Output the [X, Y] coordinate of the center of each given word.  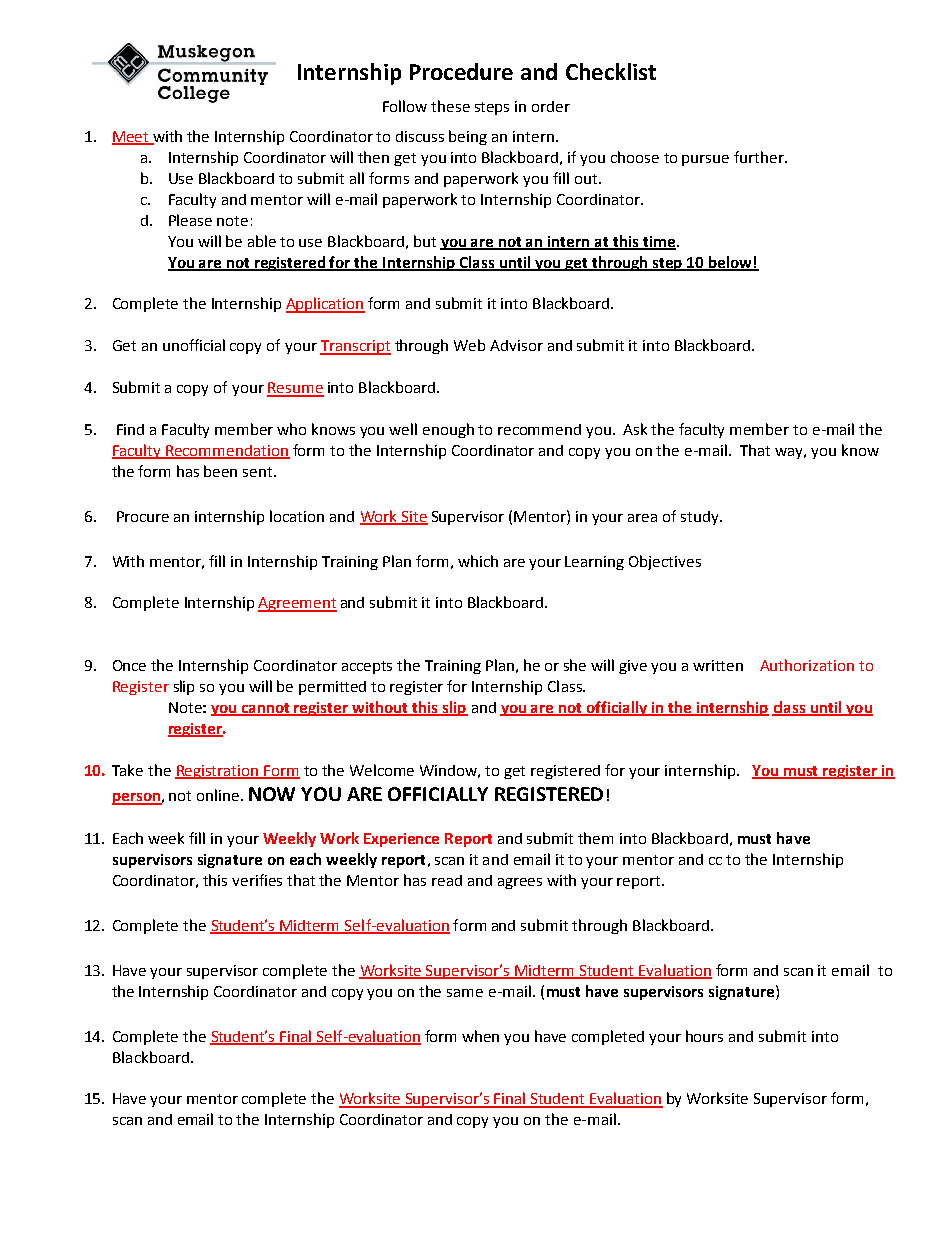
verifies [257, 880]
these [450, 106]
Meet [131, 138]
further [760, 157]
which [478, 561]
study [701, 518]
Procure [143, 516]
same [465, 993]
